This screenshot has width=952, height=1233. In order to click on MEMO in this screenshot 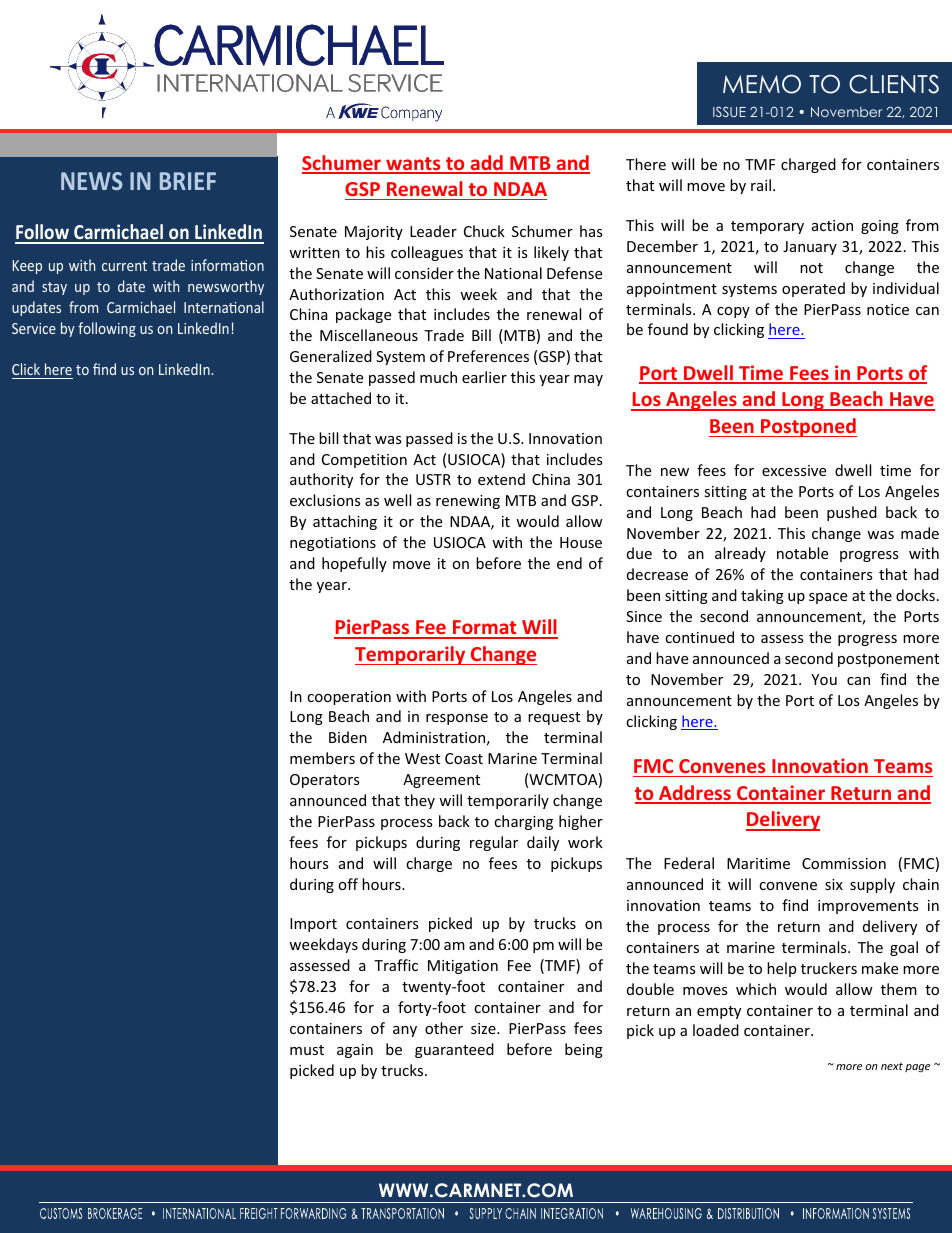, I will do `click(762, 84)`.
